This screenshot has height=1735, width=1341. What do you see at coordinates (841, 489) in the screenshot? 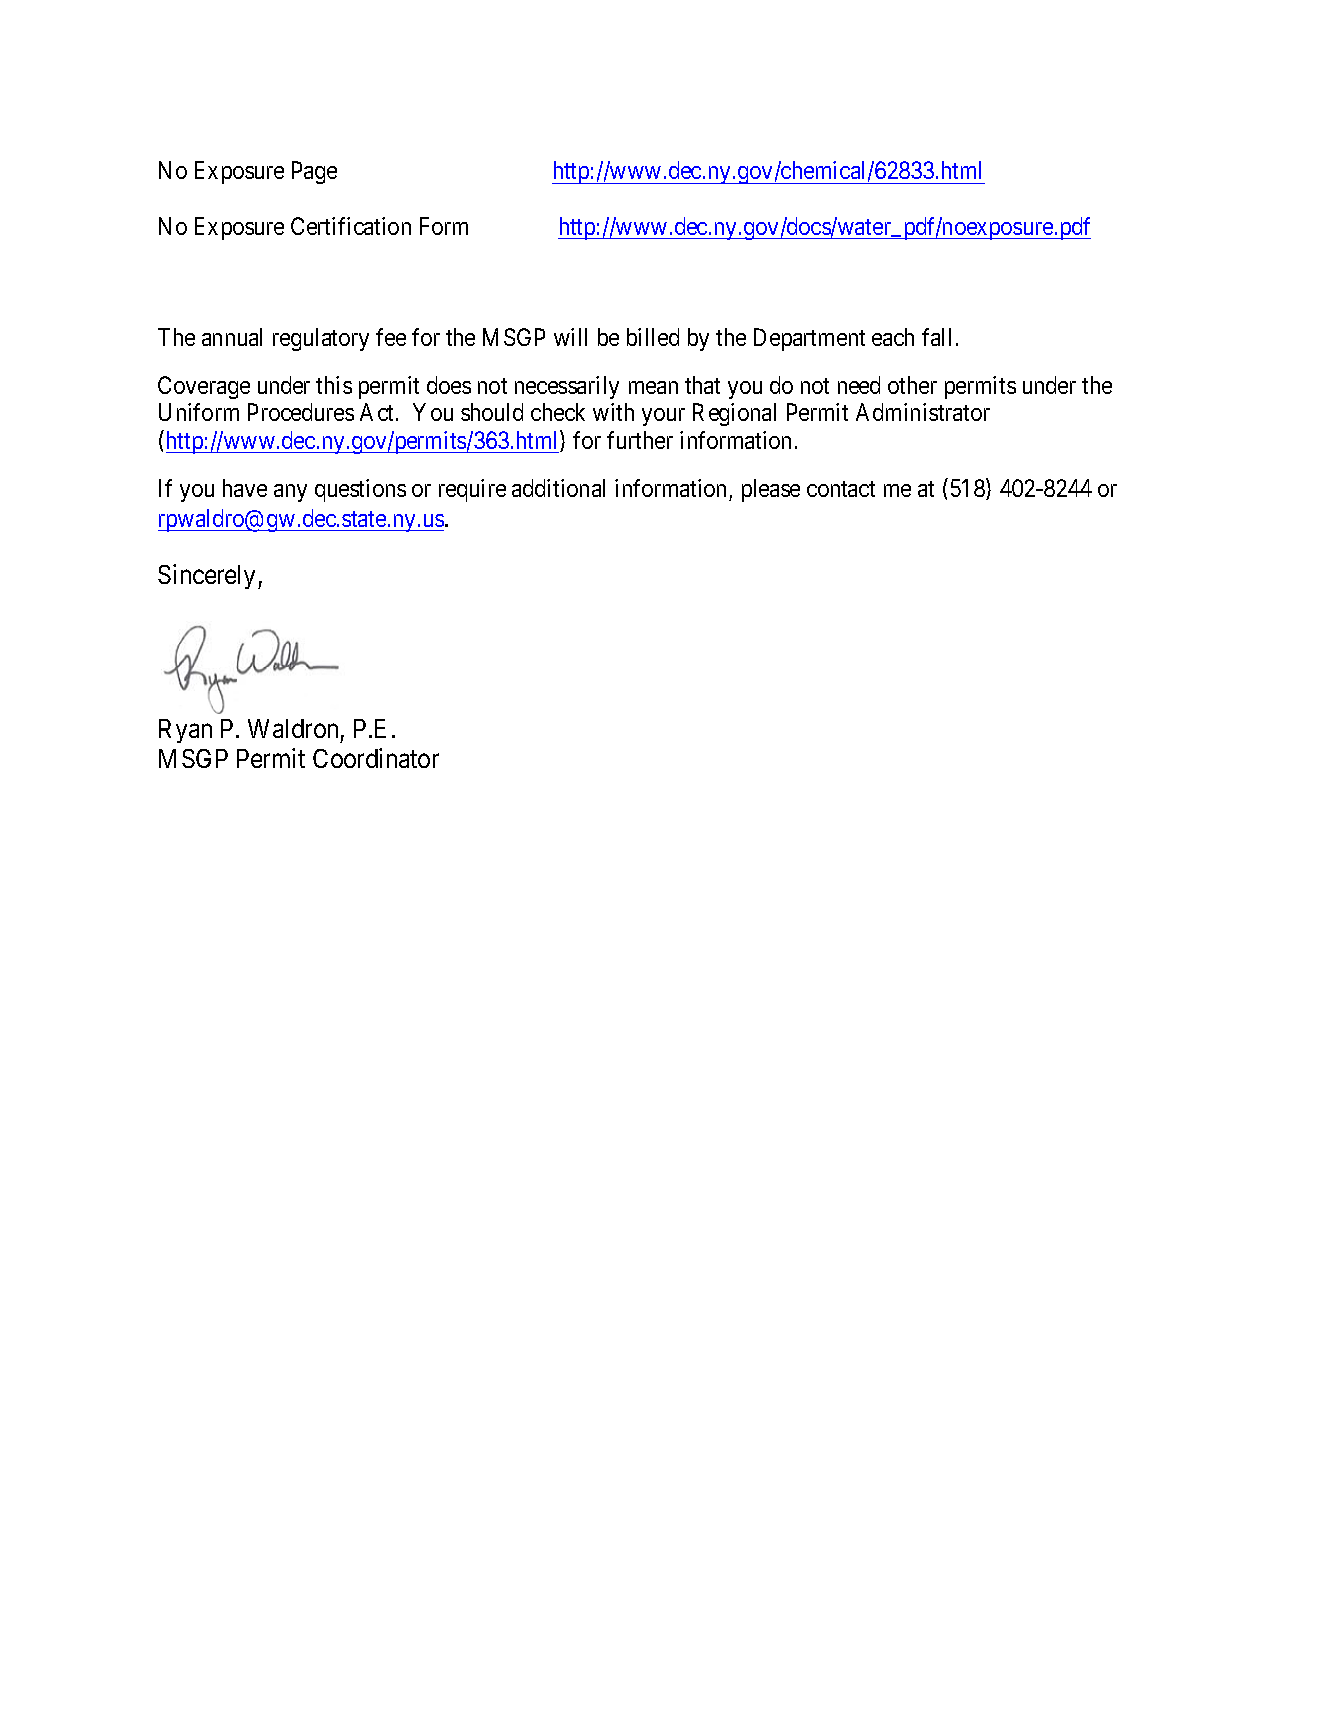
I see `contact` at bounding box center [841, 489].
